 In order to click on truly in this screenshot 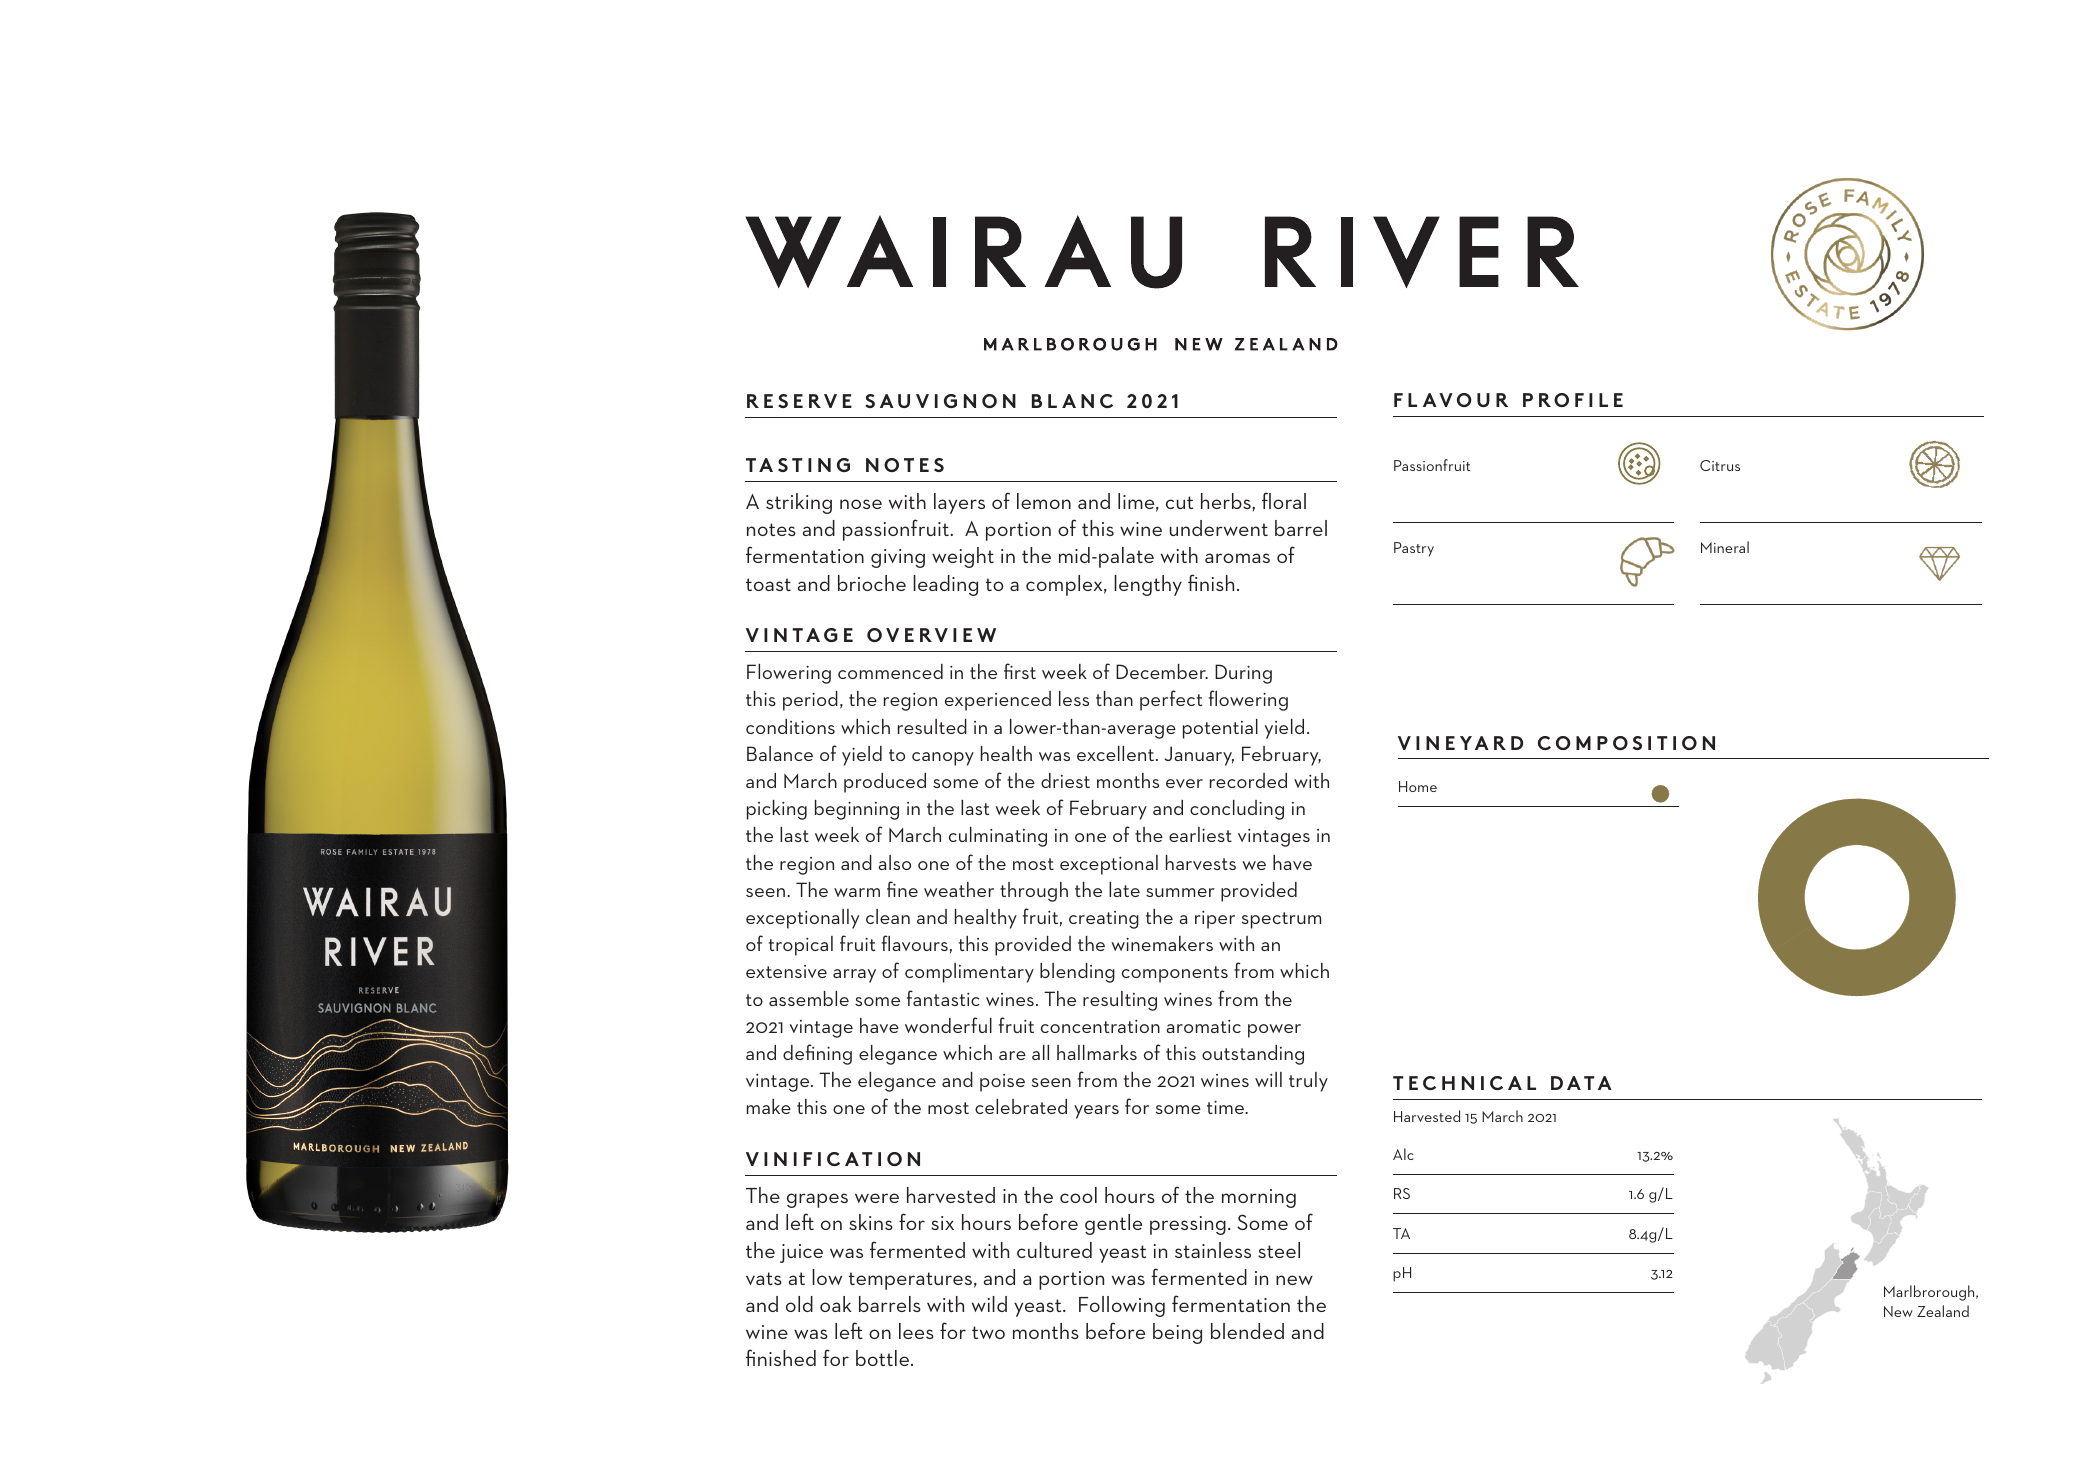, I will do `click(1308, 1082)`.
